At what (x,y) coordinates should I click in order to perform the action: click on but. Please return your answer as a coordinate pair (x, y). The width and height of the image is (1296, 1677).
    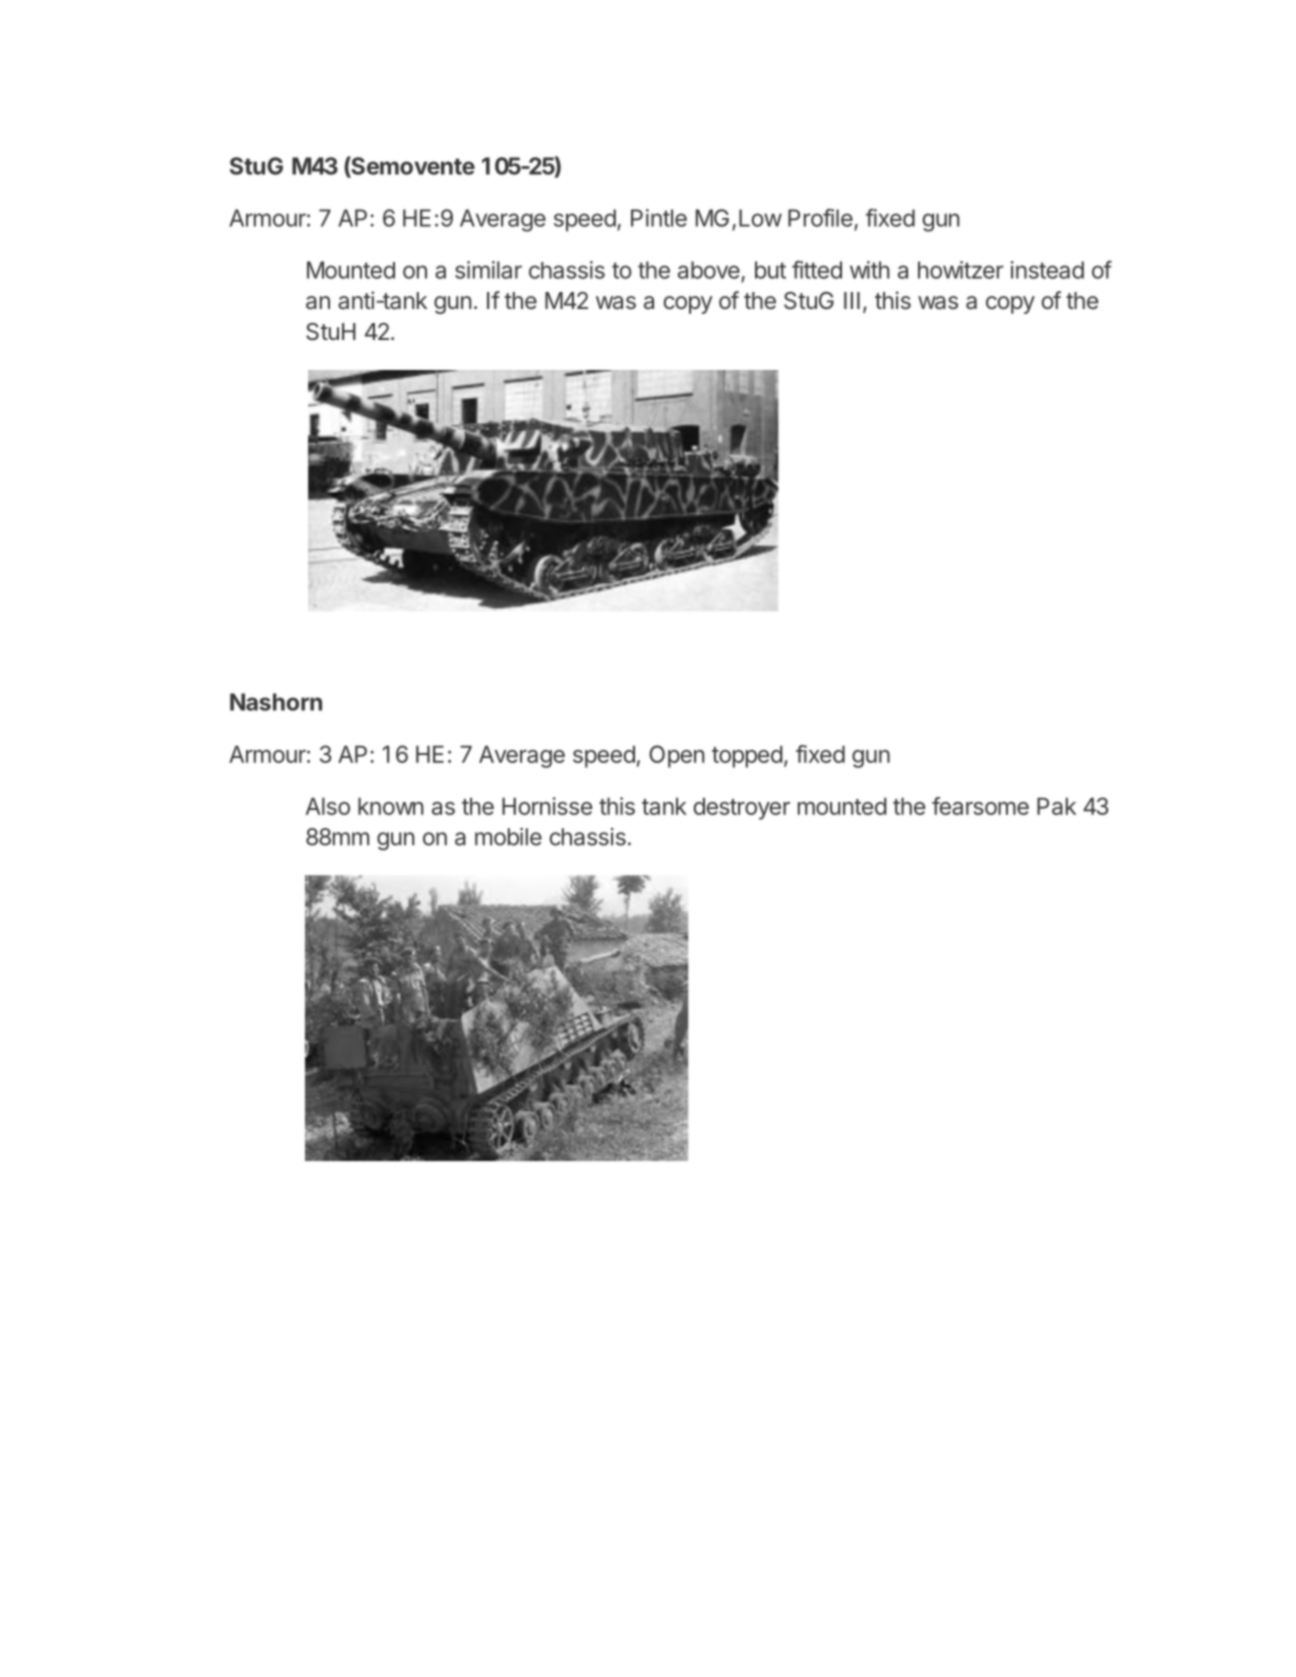
    Looking at the image, I should click on (770, 270).
